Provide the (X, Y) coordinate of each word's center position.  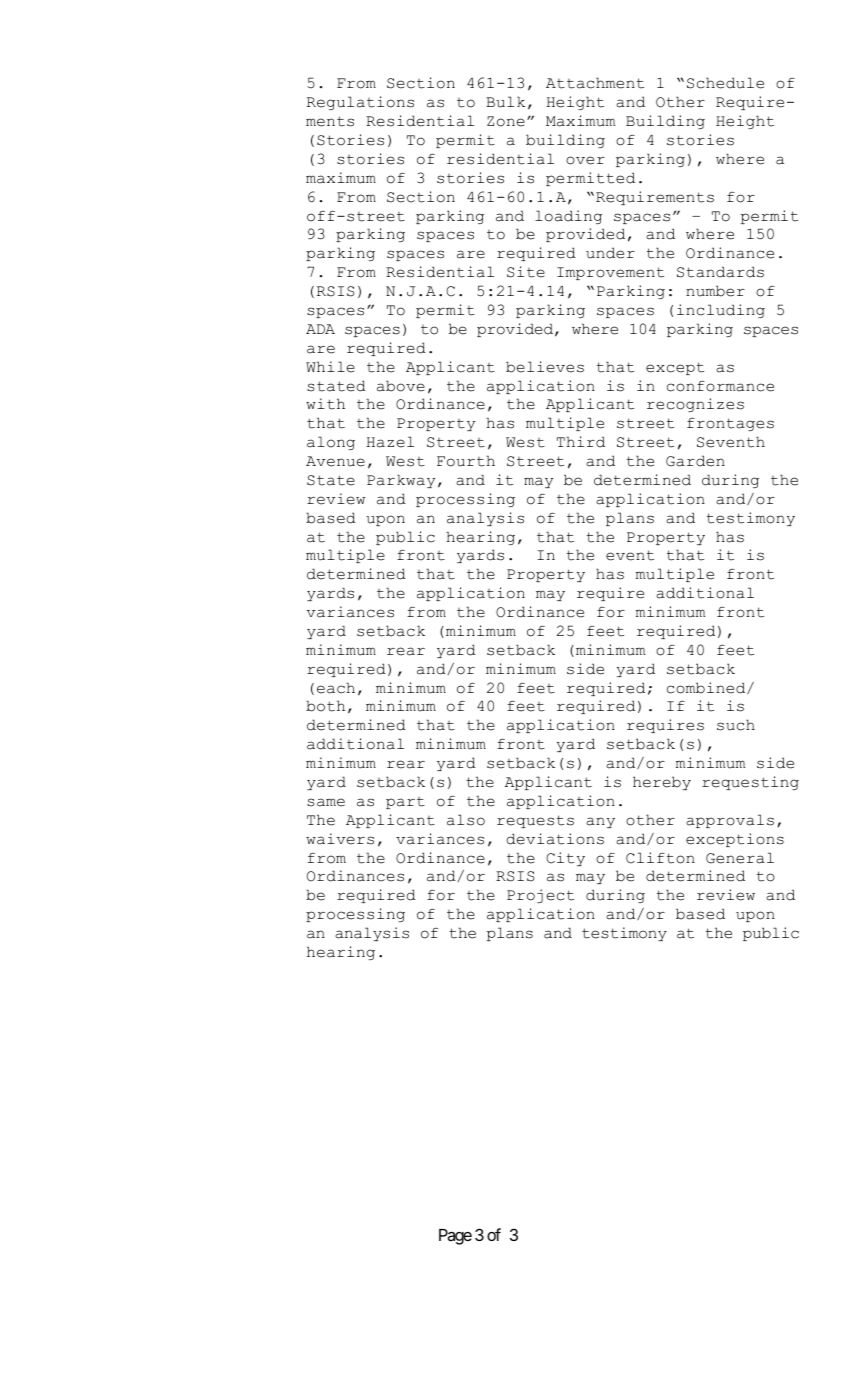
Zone (506, 121)
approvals (730, 821)
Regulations (360, 103)
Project (540, 896)
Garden (695, 461)
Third (581, 442)
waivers (340, 839)
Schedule (725, 83)
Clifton (660, 858)
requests (535, 821)
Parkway (401, 481)
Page (455, 1237)
